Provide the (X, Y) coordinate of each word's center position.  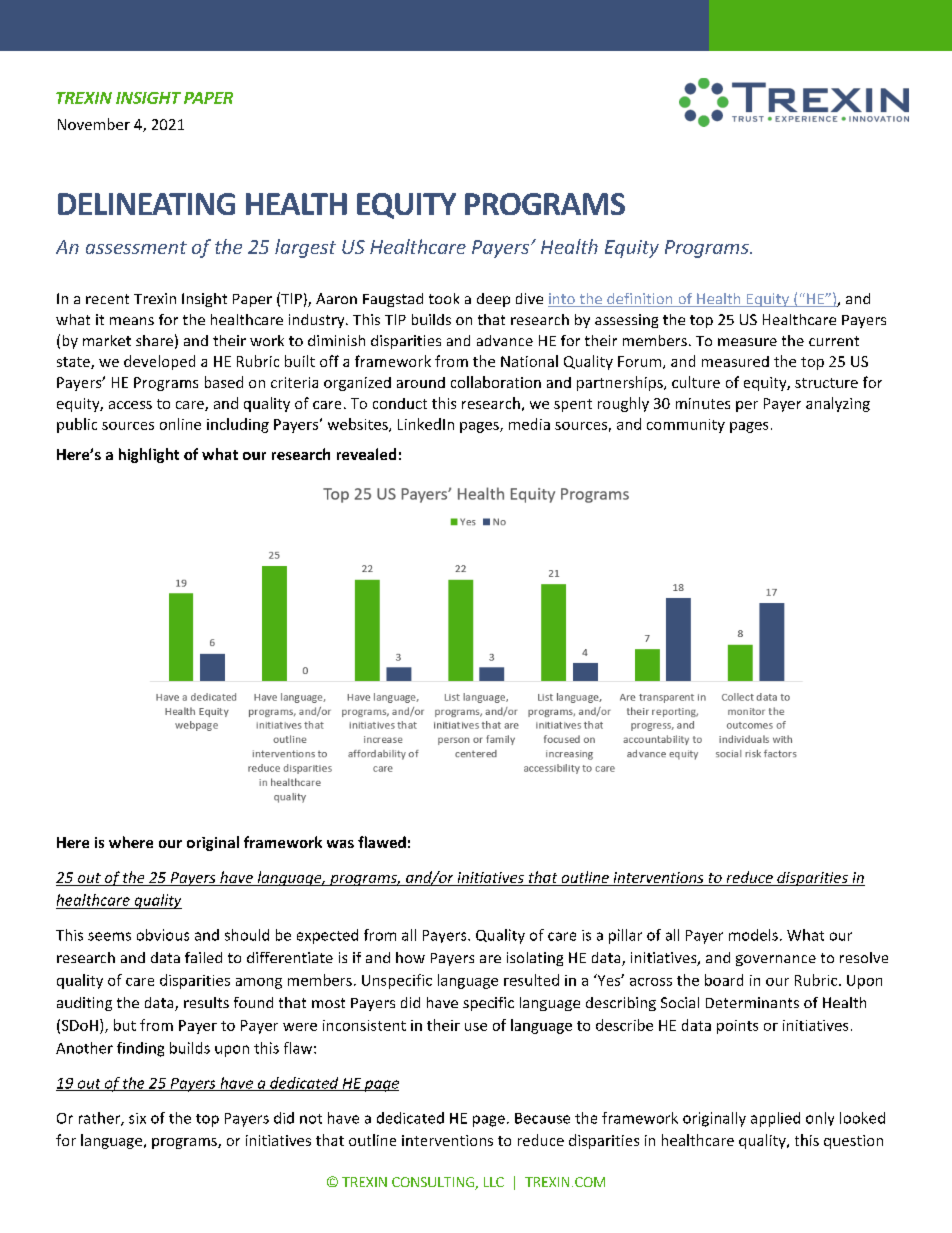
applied (775, 1119)
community (686, 426)
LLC (494, 1182)
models (753, 935)
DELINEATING (146, 204)
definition (640, 300)
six (137, 1118)
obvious (163, 935)
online (180, 424)
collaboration (496, 382)
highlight (149, 455)
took (444, 298)
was (340, 844)
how (410, 957)
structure (826, 383)
